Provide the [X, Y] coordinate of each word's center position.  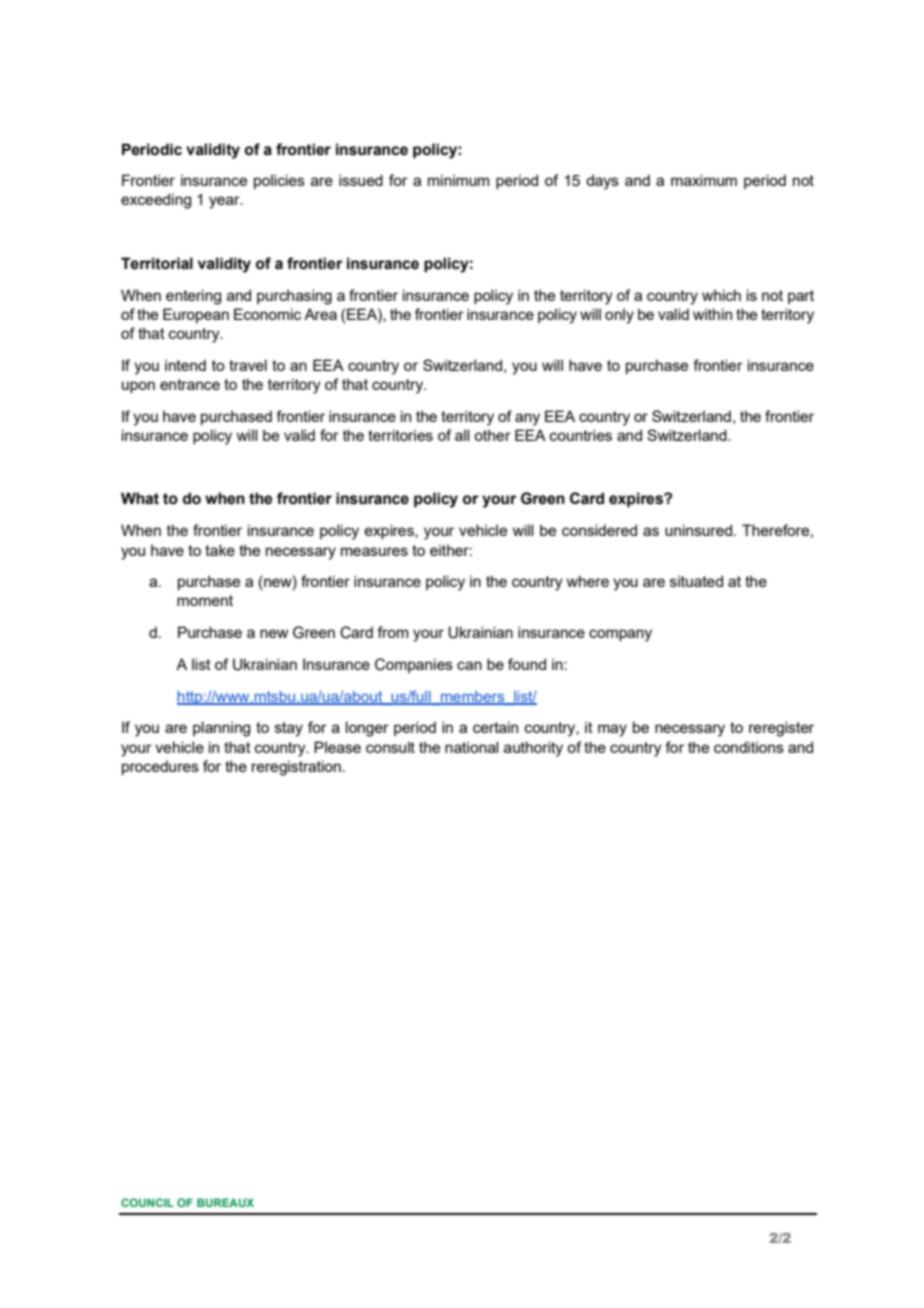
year [225, 202]
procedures [160, 767]
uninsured [698, 530]
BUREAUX [225, 1202]
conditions [749, 747]
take [220, 550]
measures [374, 551]
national [471, 747]
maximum [704, 180]
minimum [458, 180]
